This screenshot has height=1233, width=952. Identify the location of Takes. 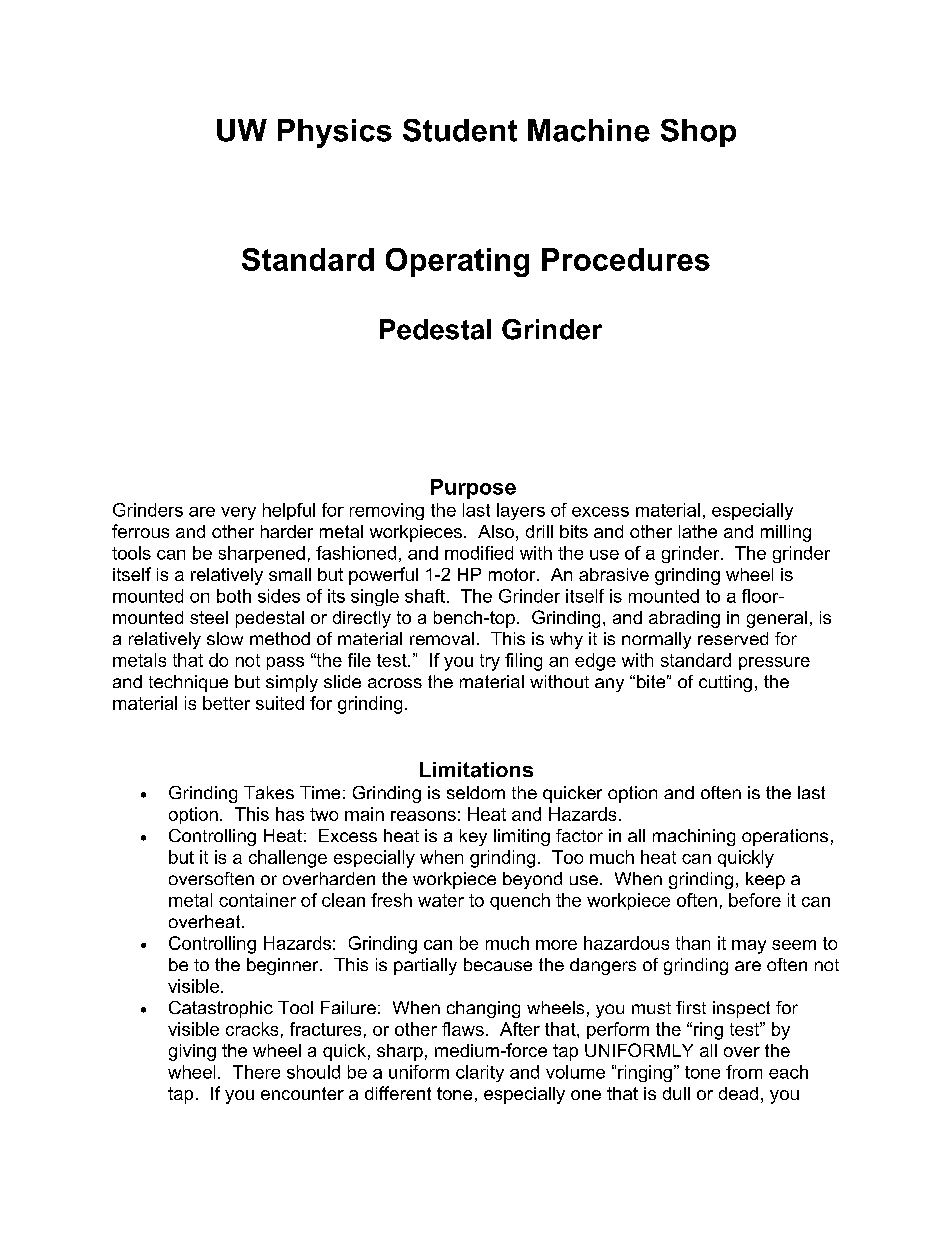
(269, 792).
